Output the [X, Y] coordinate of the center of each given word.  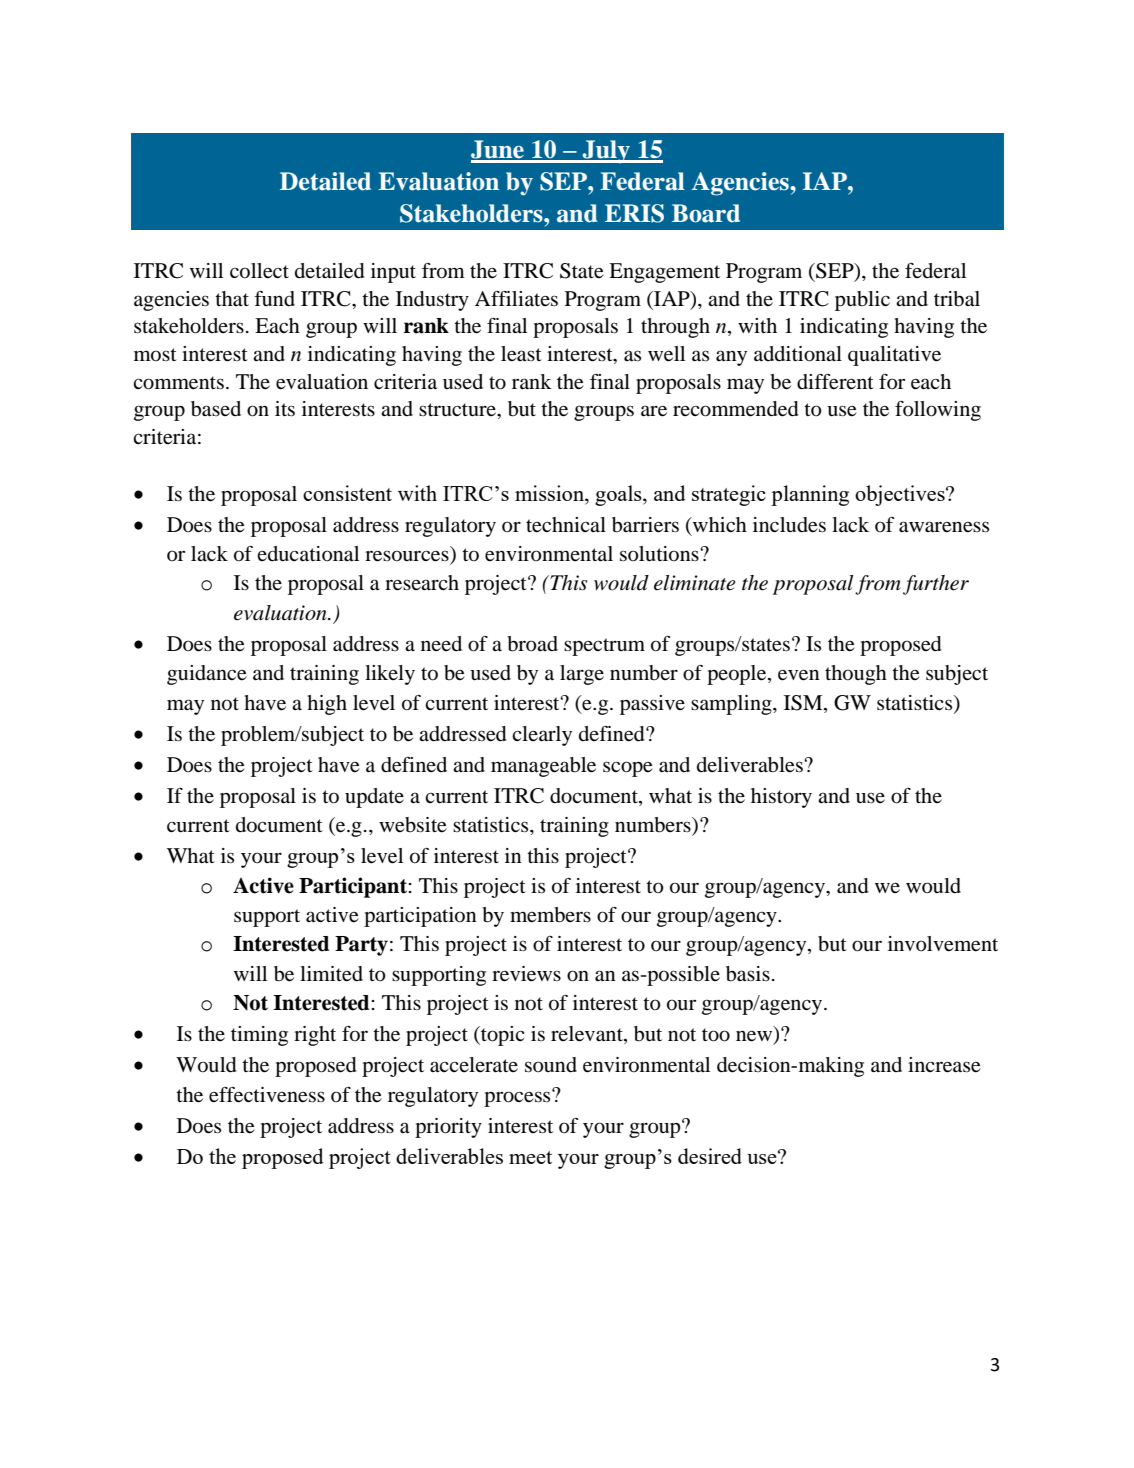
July [606, 152]
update [374, 798]
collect [259, 271]
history [781, 798]
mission [551, 493]
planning [810, 495]
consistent [347, 493]
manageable [543, 767]
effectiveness [267, 1095]
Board [706, 213]
